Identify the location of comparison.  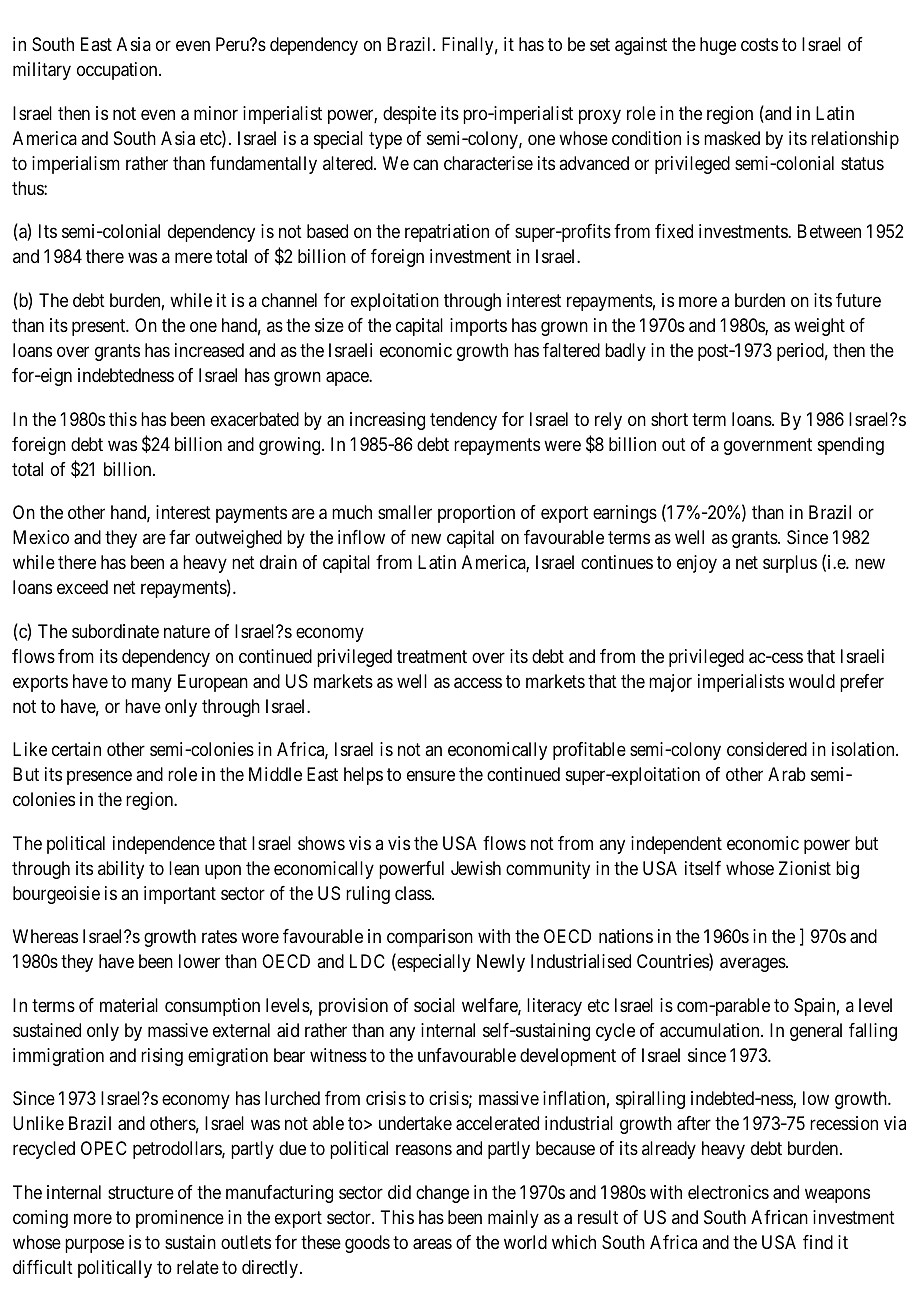
(430, 938).
